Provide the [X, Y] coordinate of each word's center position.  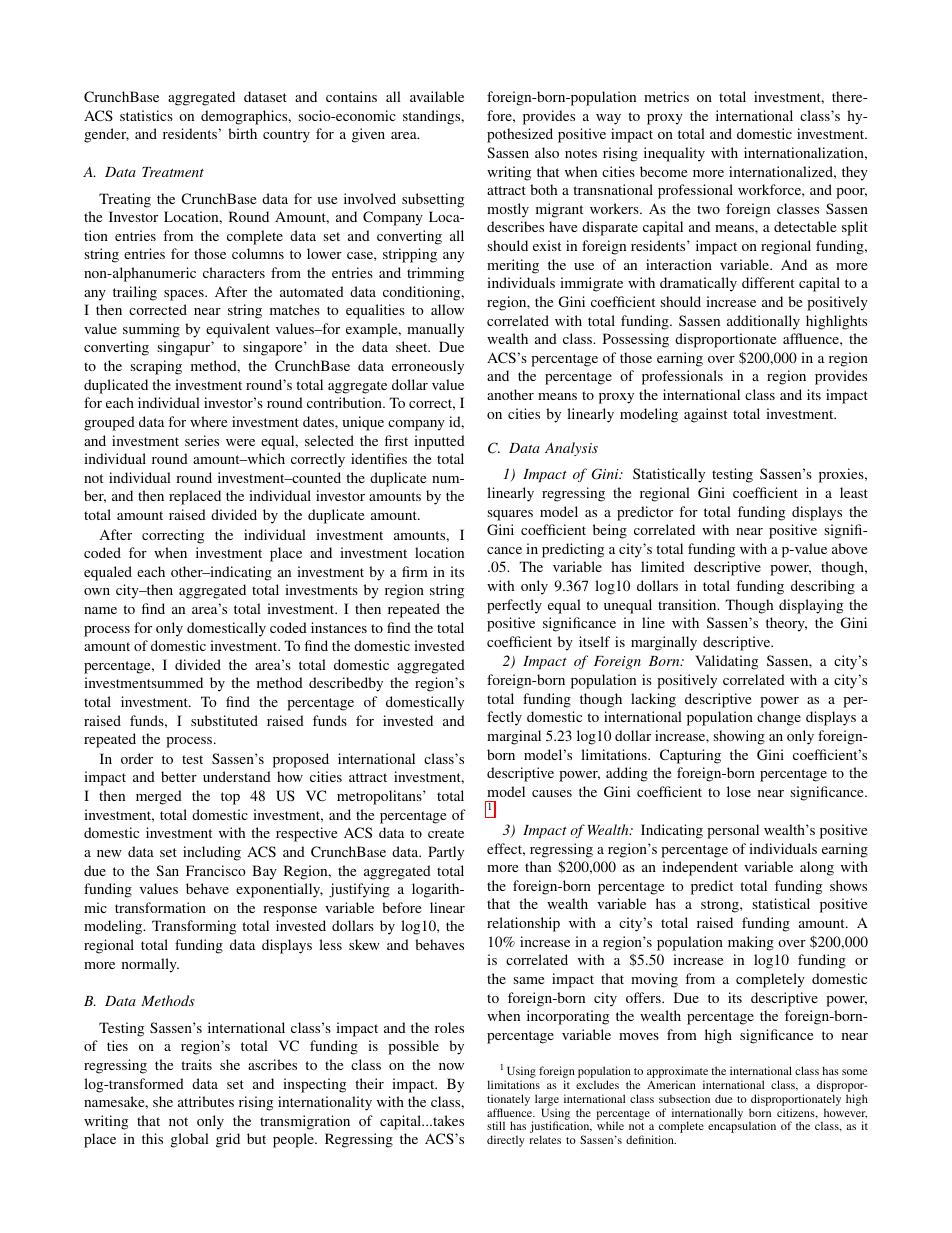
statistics [146, 115]
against [705, 415]
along [817, 868]
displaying [811, 606]
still [496, 1125]
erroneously [428, 367]
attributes [206, 1101]
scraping [156, 367]
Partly [446, 853]
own [97, 591]
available [437, 96]
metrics [666, 96]
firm [415, 571]
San [167, 870]
